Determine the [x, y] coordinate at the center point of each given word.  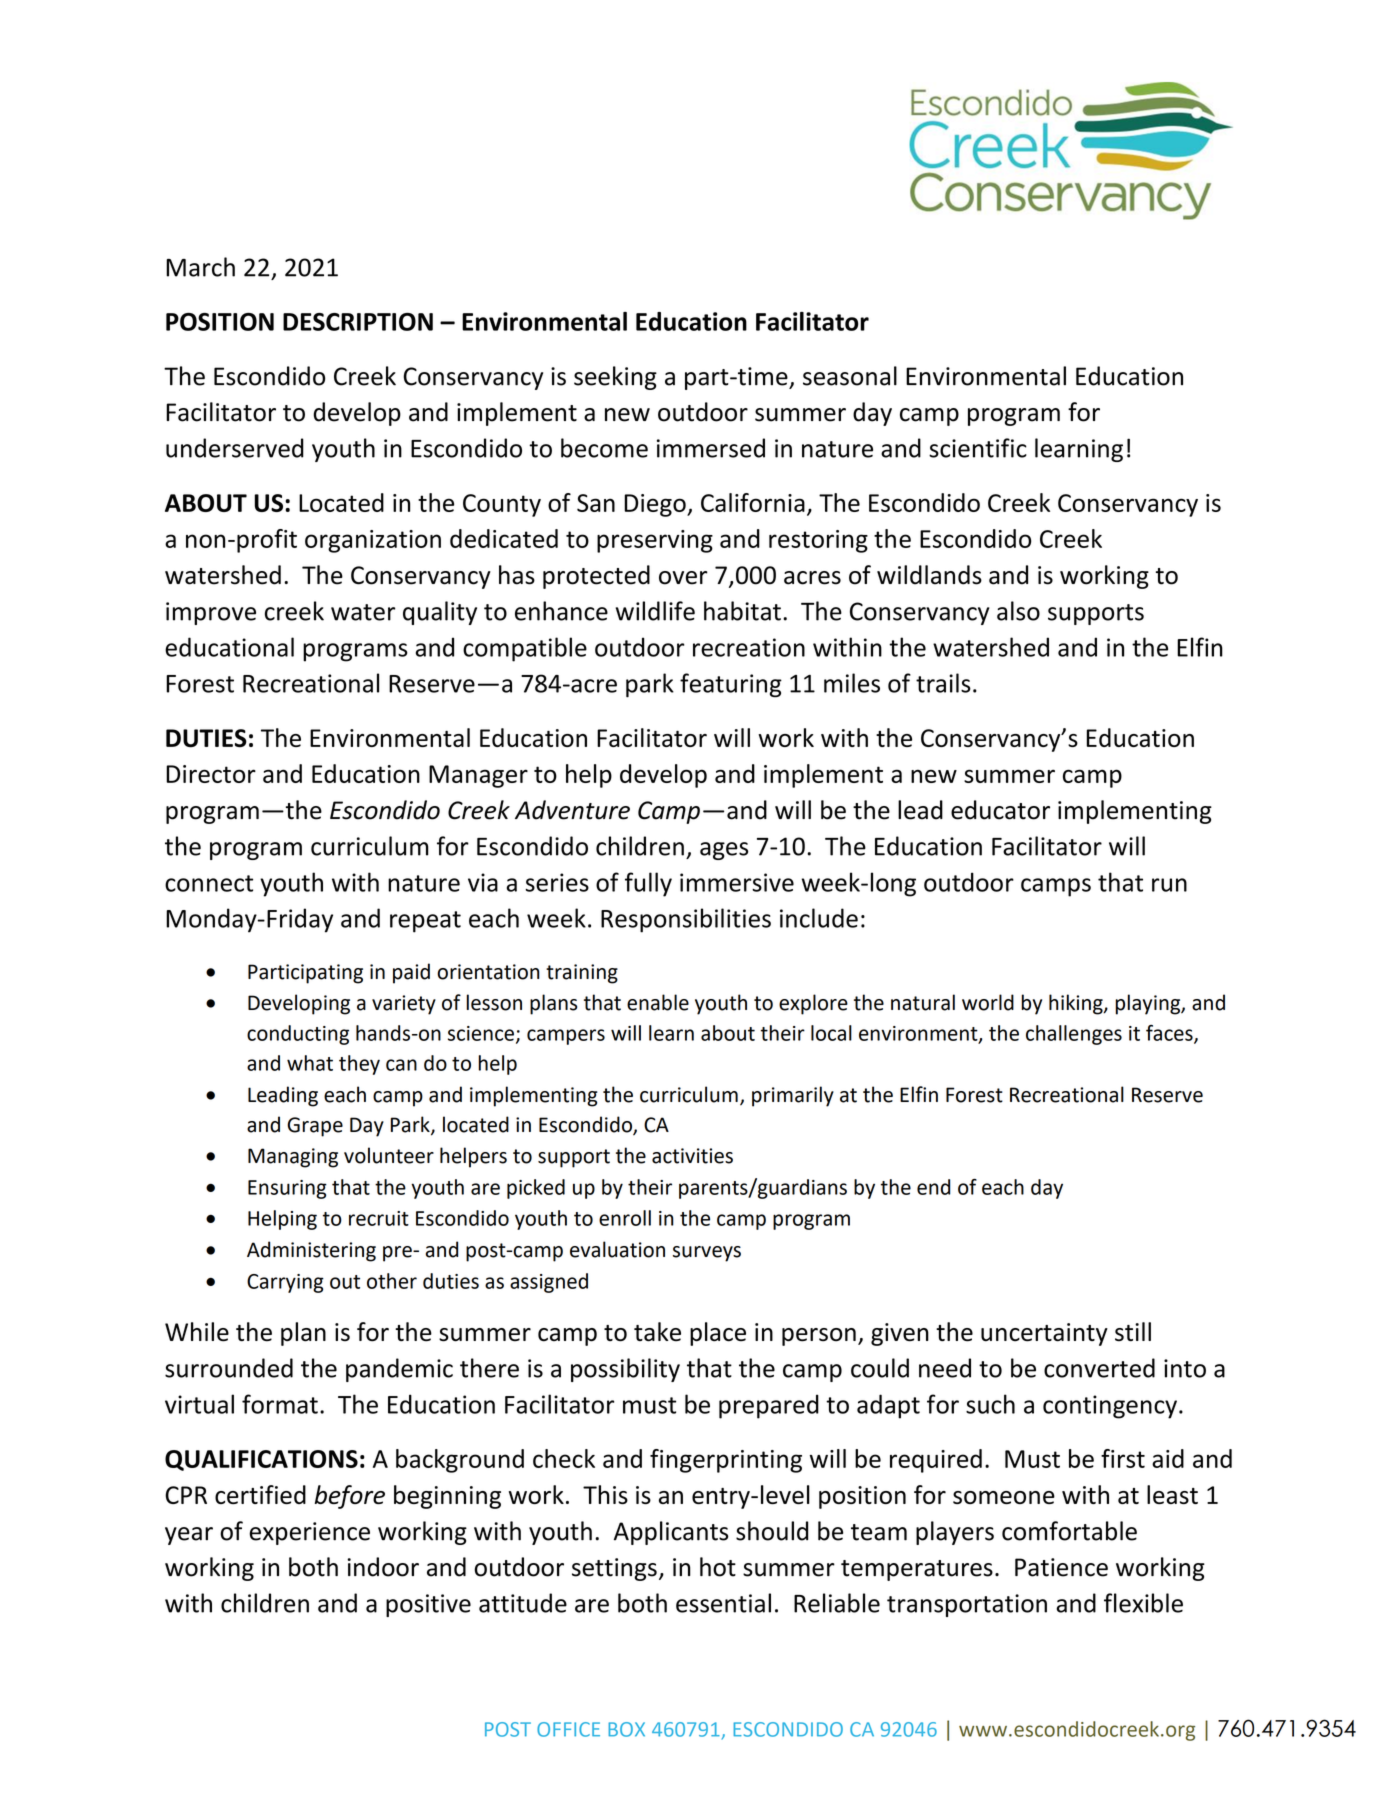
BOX [626, 1729]
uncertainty [1044, 1334]
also [1018, 611]
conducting [298, 1035]
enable [658, 1002]
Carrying [285, 1283]
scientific [978, 448]
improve [211, 613]
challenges [1074, 1035]
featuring [731, 685]
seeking [615, 378]
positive [428, 1605]
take [657, 1332]
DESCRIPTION [358, 322]
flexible [1143, 1603]
